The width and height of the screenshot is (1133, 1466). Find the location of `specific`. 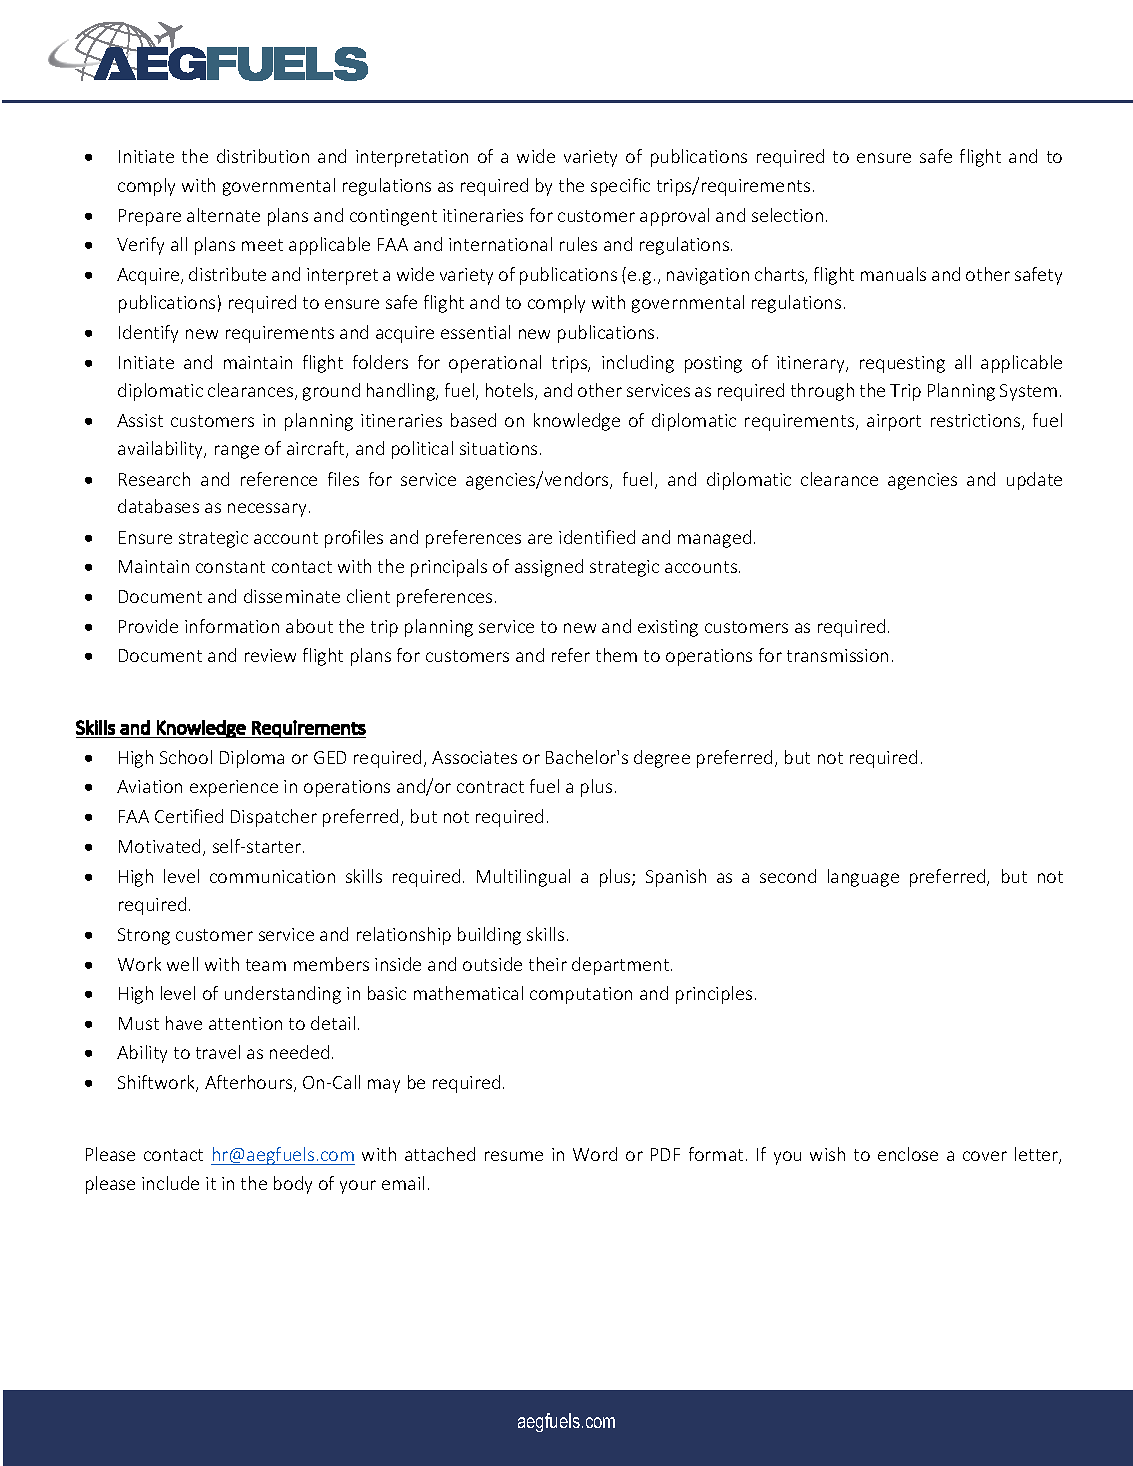

specific is located at coordinates (620, 187).
